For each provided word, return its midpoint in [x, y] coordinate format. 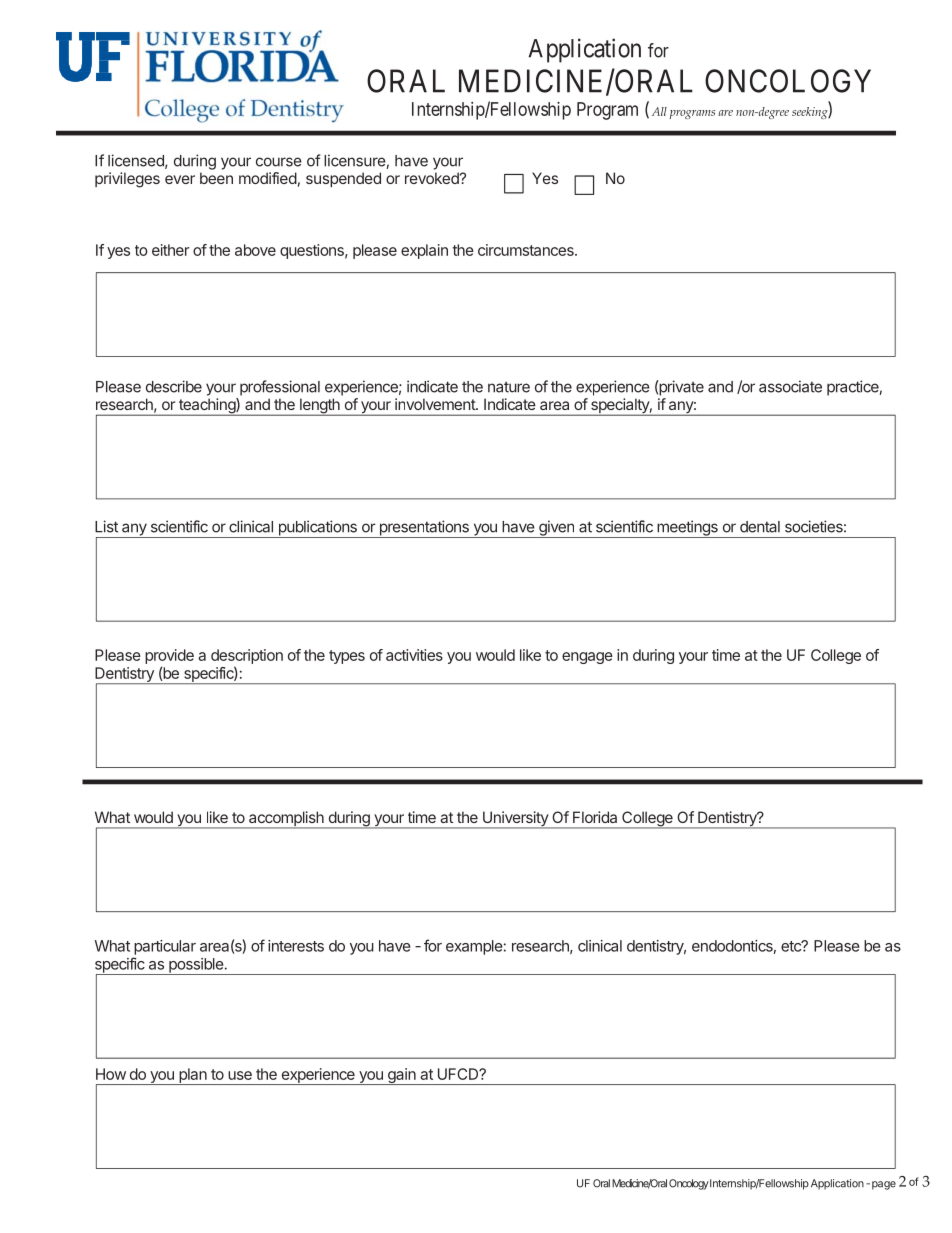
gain [401, 1076]
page [884, 1185]
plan [193, 1076]
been [216, 178]
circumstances [527, 250]
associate [790, 386]
